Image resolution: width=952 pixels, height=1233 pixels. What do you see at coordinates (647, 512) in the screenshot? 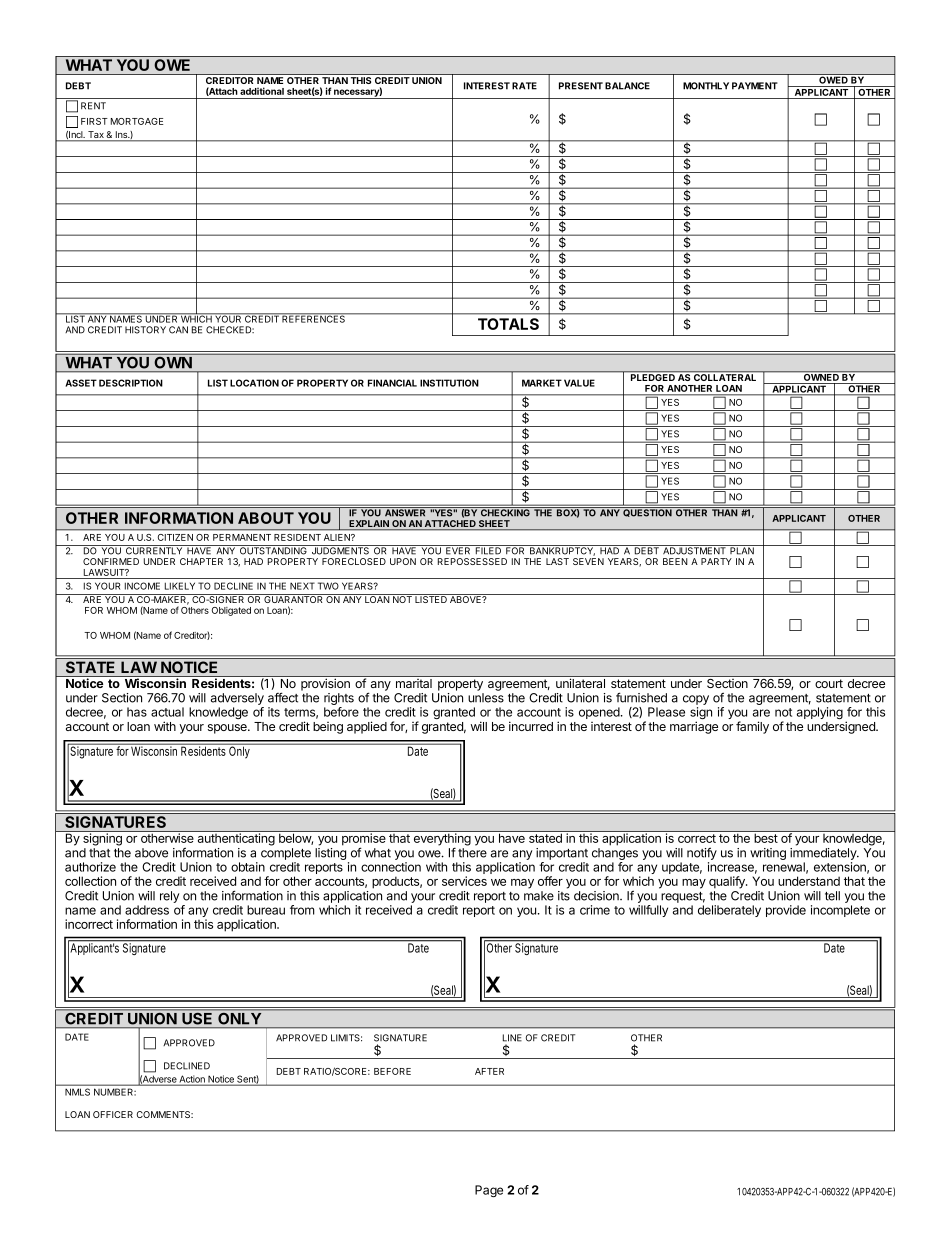
I see `QUESTION` at bounding box center [647, 512].
